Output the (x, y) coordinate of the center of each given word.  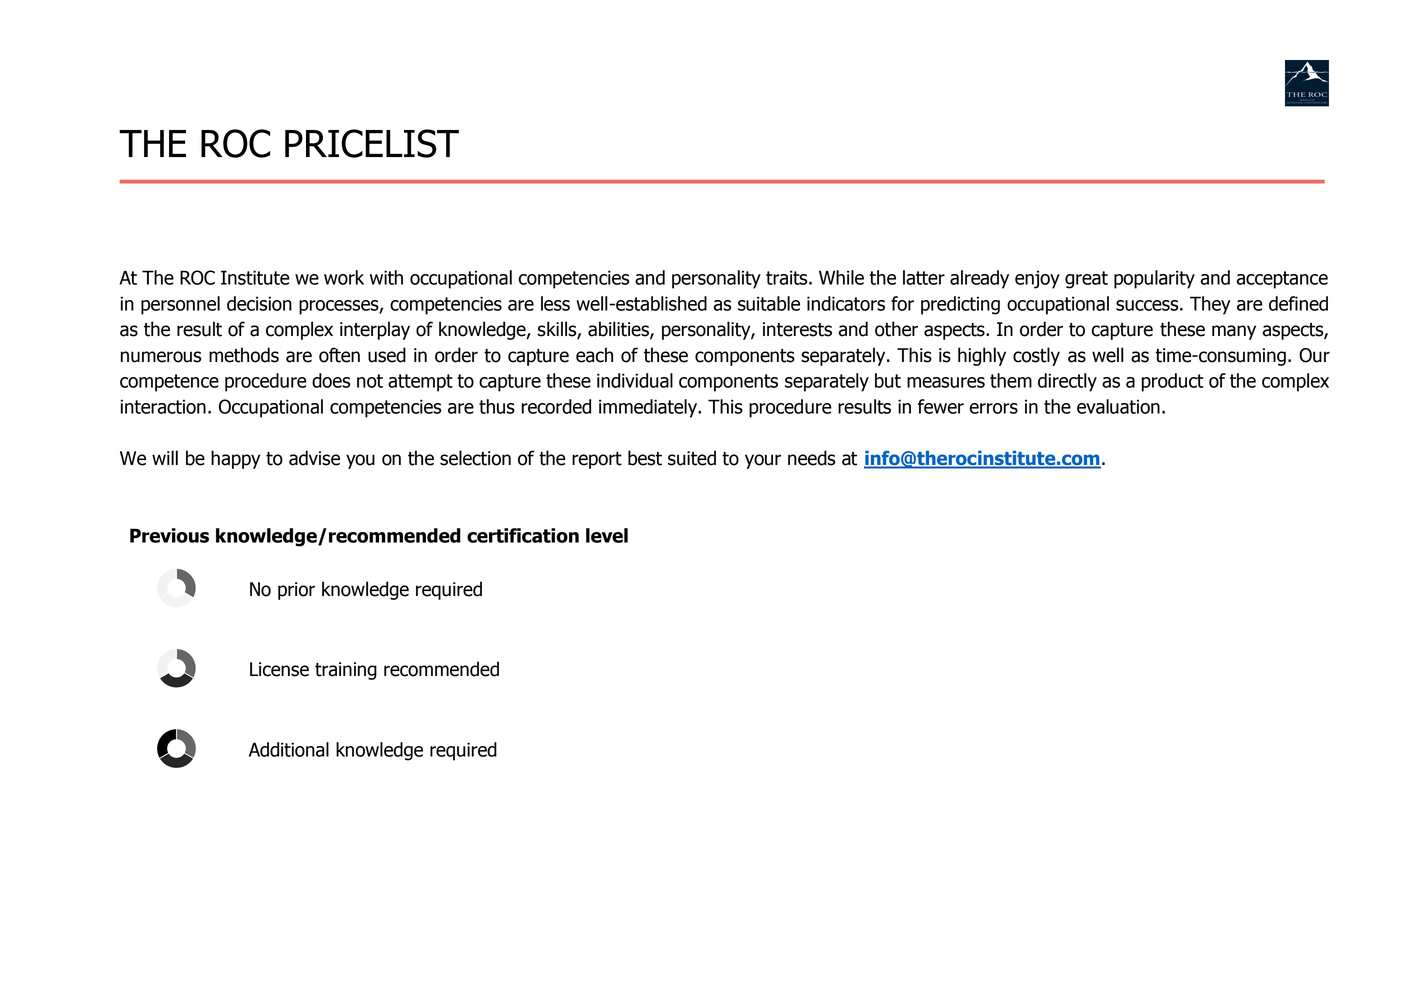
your (763, 461)
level (607, 535)
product (1173, 382)
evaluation (1118, 406)
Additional (289, 749)
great (1086, 280)
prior (296, 591)
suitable (769, 303)
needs (811, 458)
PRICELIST (372, 143)
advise (314, 458)
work (344, 277)
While (841, 277)
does (331, 380)
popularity (1154, 279)
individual (635, 380)
